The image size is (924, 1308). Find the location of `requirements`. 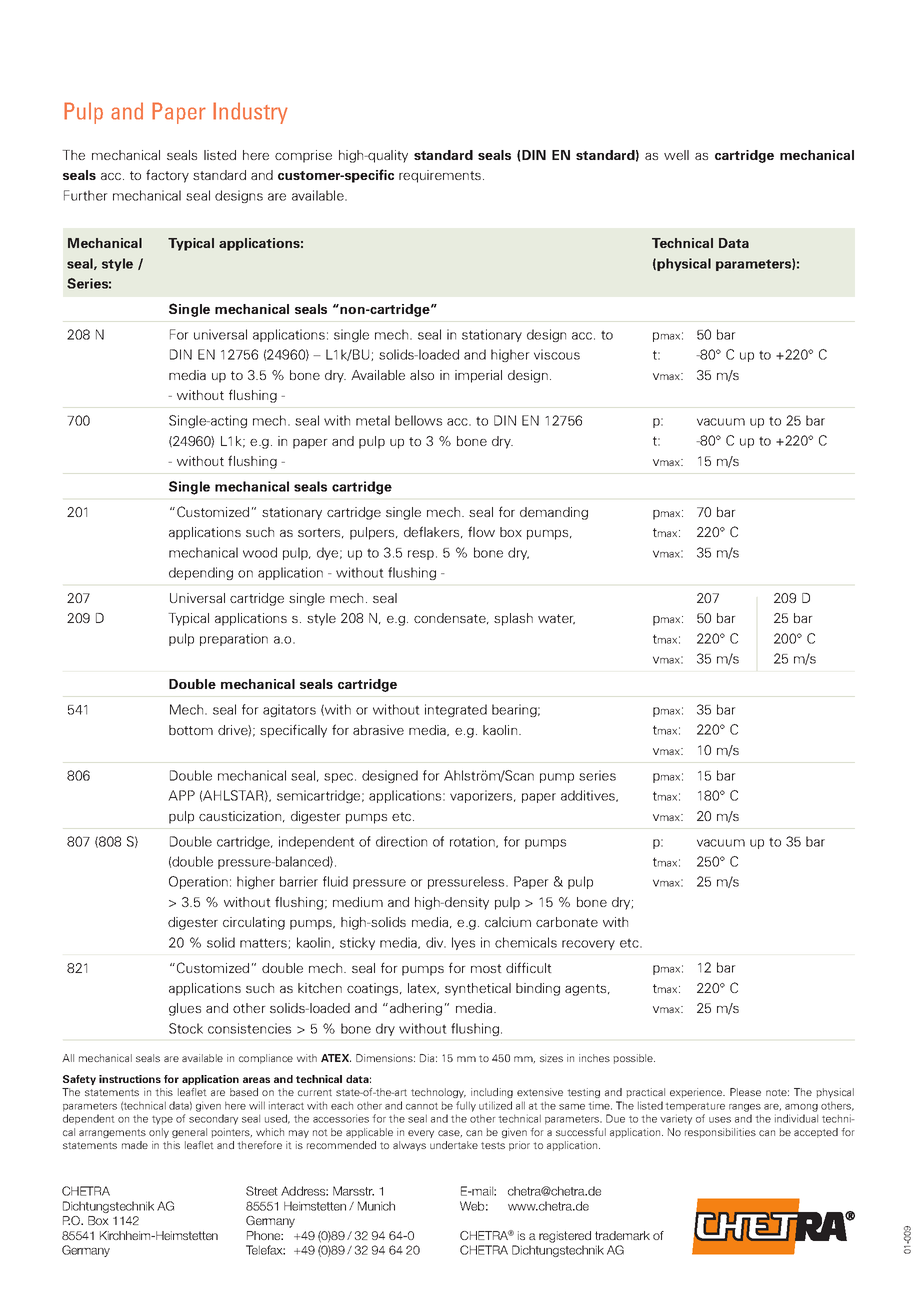

requirements is located at coordinates (441, 176).
